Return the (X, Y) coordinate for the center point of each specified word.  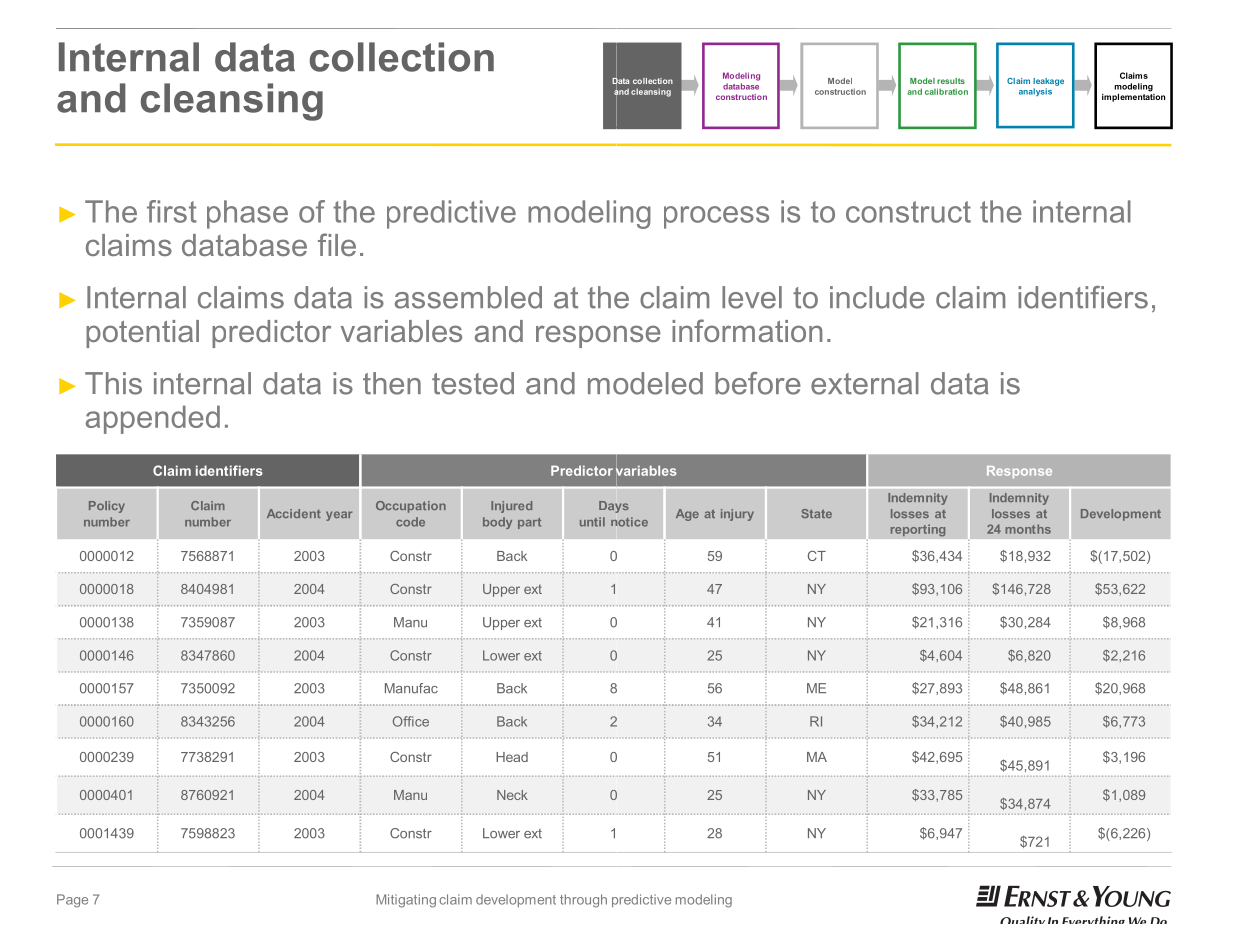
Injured (511, 507)
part (529, 523)
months (1028, 529)
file (337, 244)
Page (72, 901)
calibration (946, 91)
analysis (1035, 92)
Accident (294, 513)
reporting (918, 530)
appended (153, 419)
